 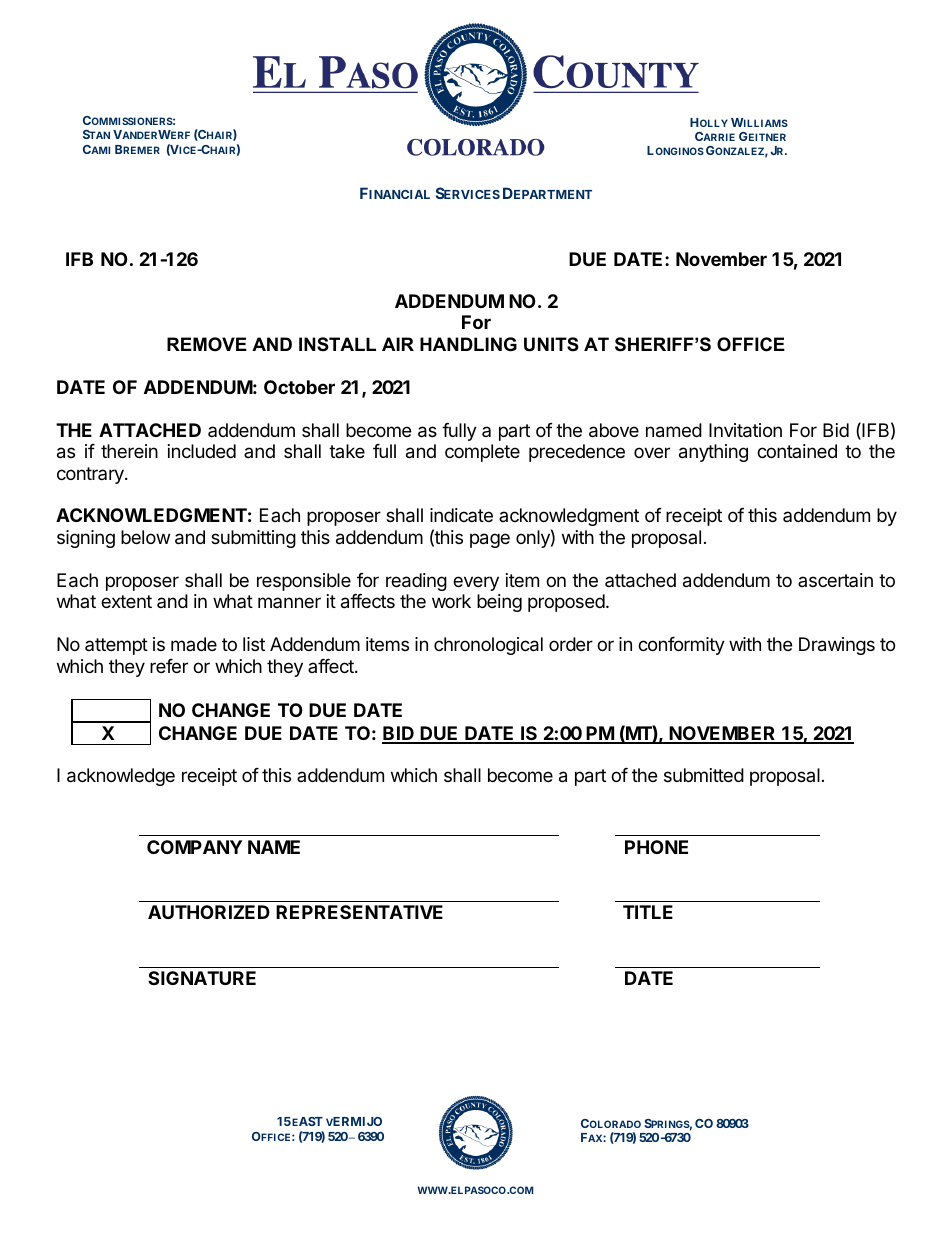 What do you see at coordinates (468, 344) in the page?
I see `HANDLING` at bounding box center [468, 344].
